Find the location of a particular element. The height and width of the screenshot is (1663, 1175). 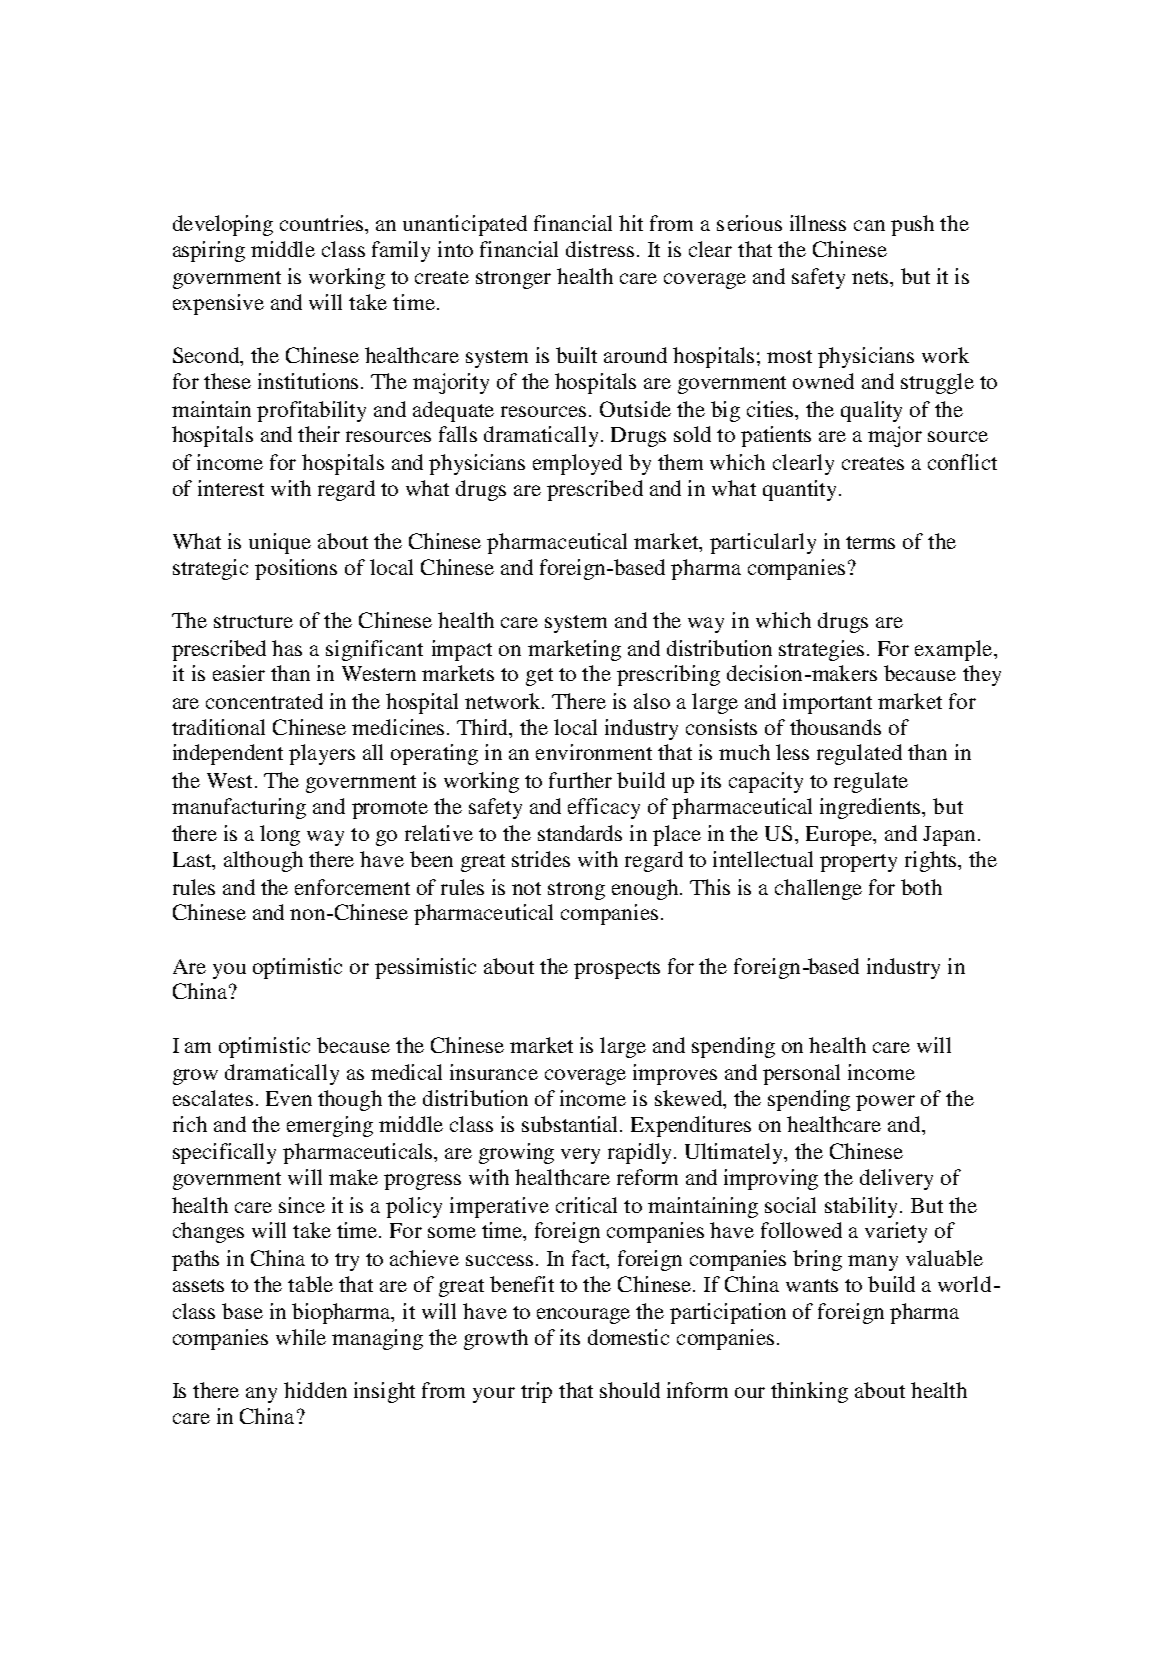

strategies is located at coordinates (821, 650).
